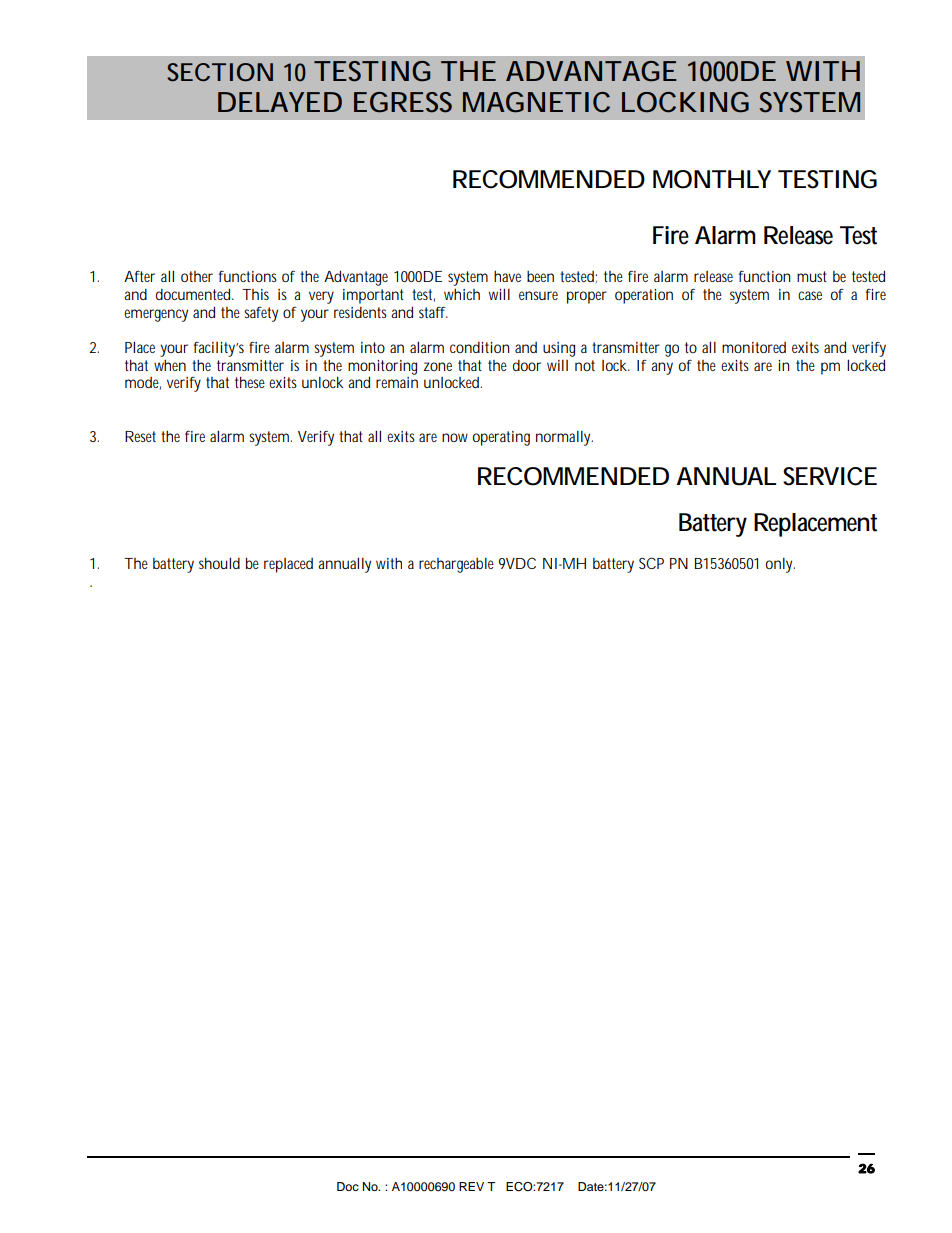 This screenshot has height=1233, width=952. What do you see at coordinates (712, 179) in the screenshot?
I see `MONTHLY` at bounding box center [712, 179].
